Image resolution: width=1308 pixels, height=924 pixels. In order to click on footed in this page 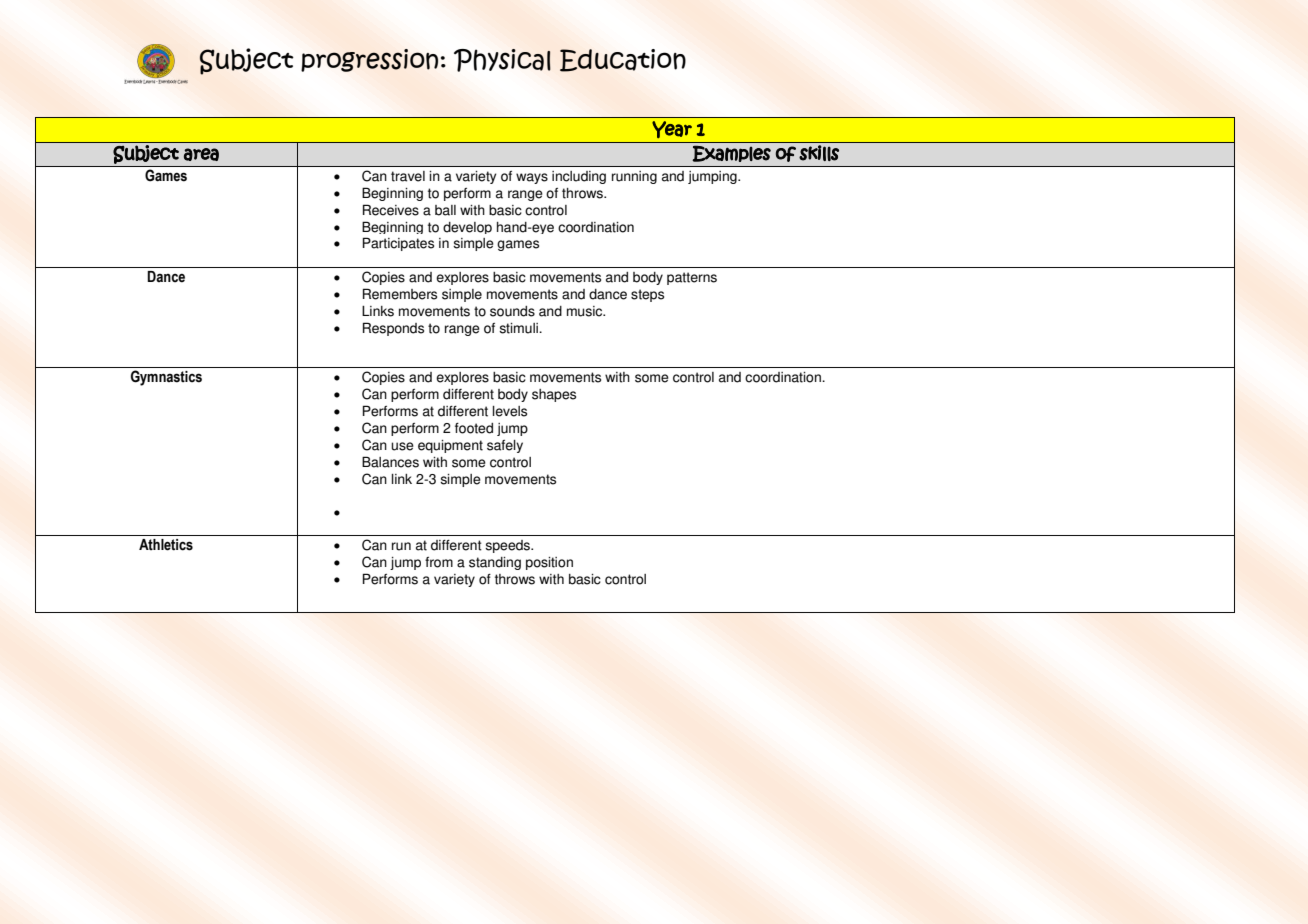, I will do `click(474, 428)`.
